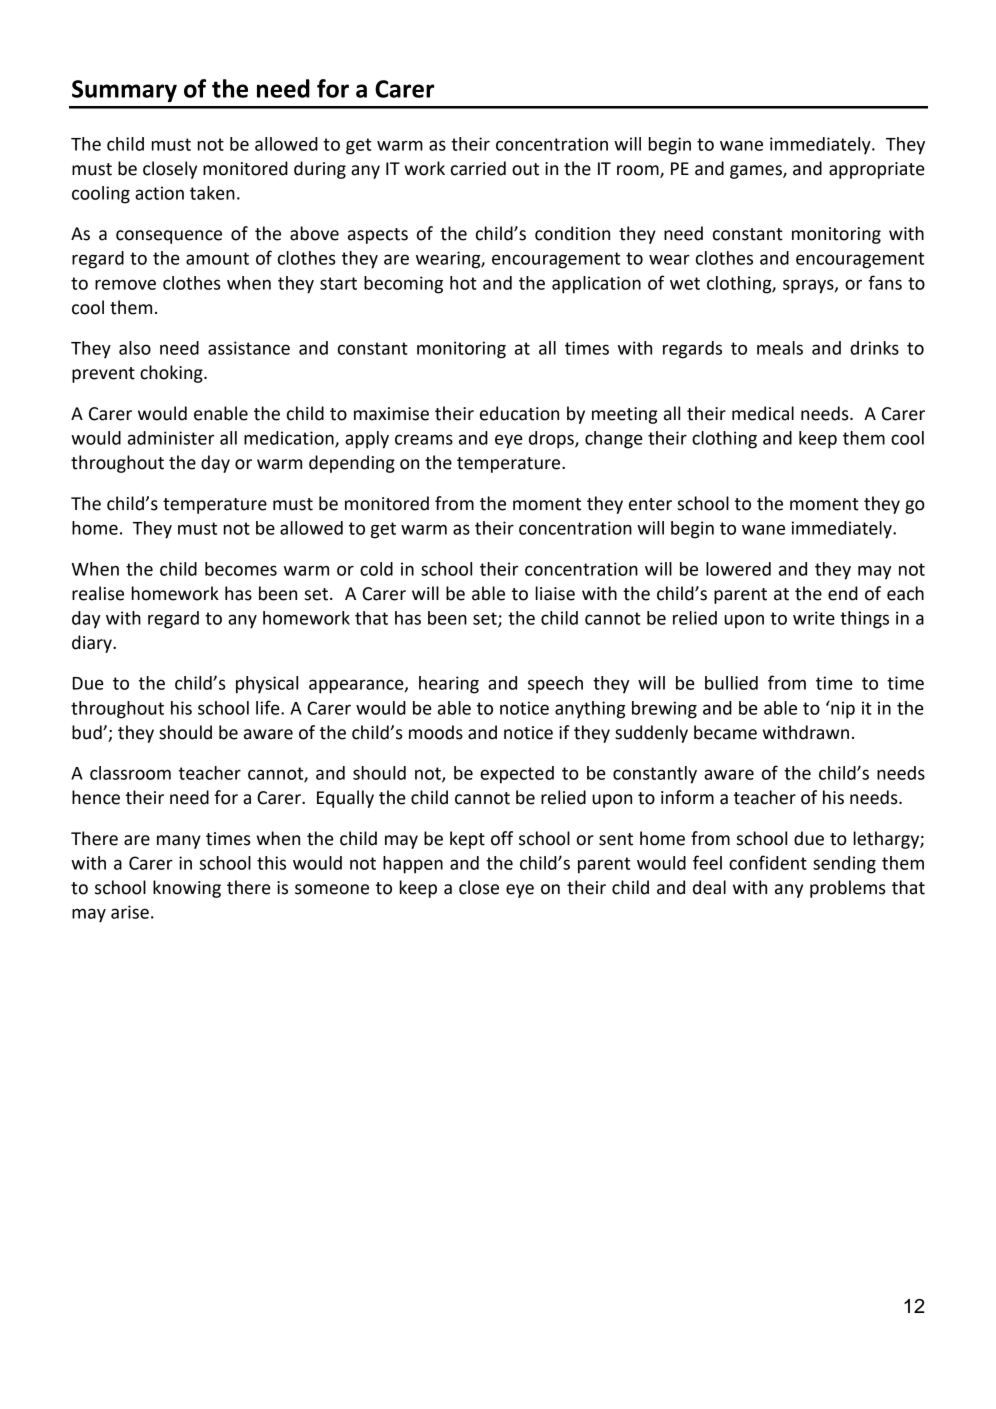 This screenshot has height=1409, width=996. I want to click on games, so click(757, 172).
